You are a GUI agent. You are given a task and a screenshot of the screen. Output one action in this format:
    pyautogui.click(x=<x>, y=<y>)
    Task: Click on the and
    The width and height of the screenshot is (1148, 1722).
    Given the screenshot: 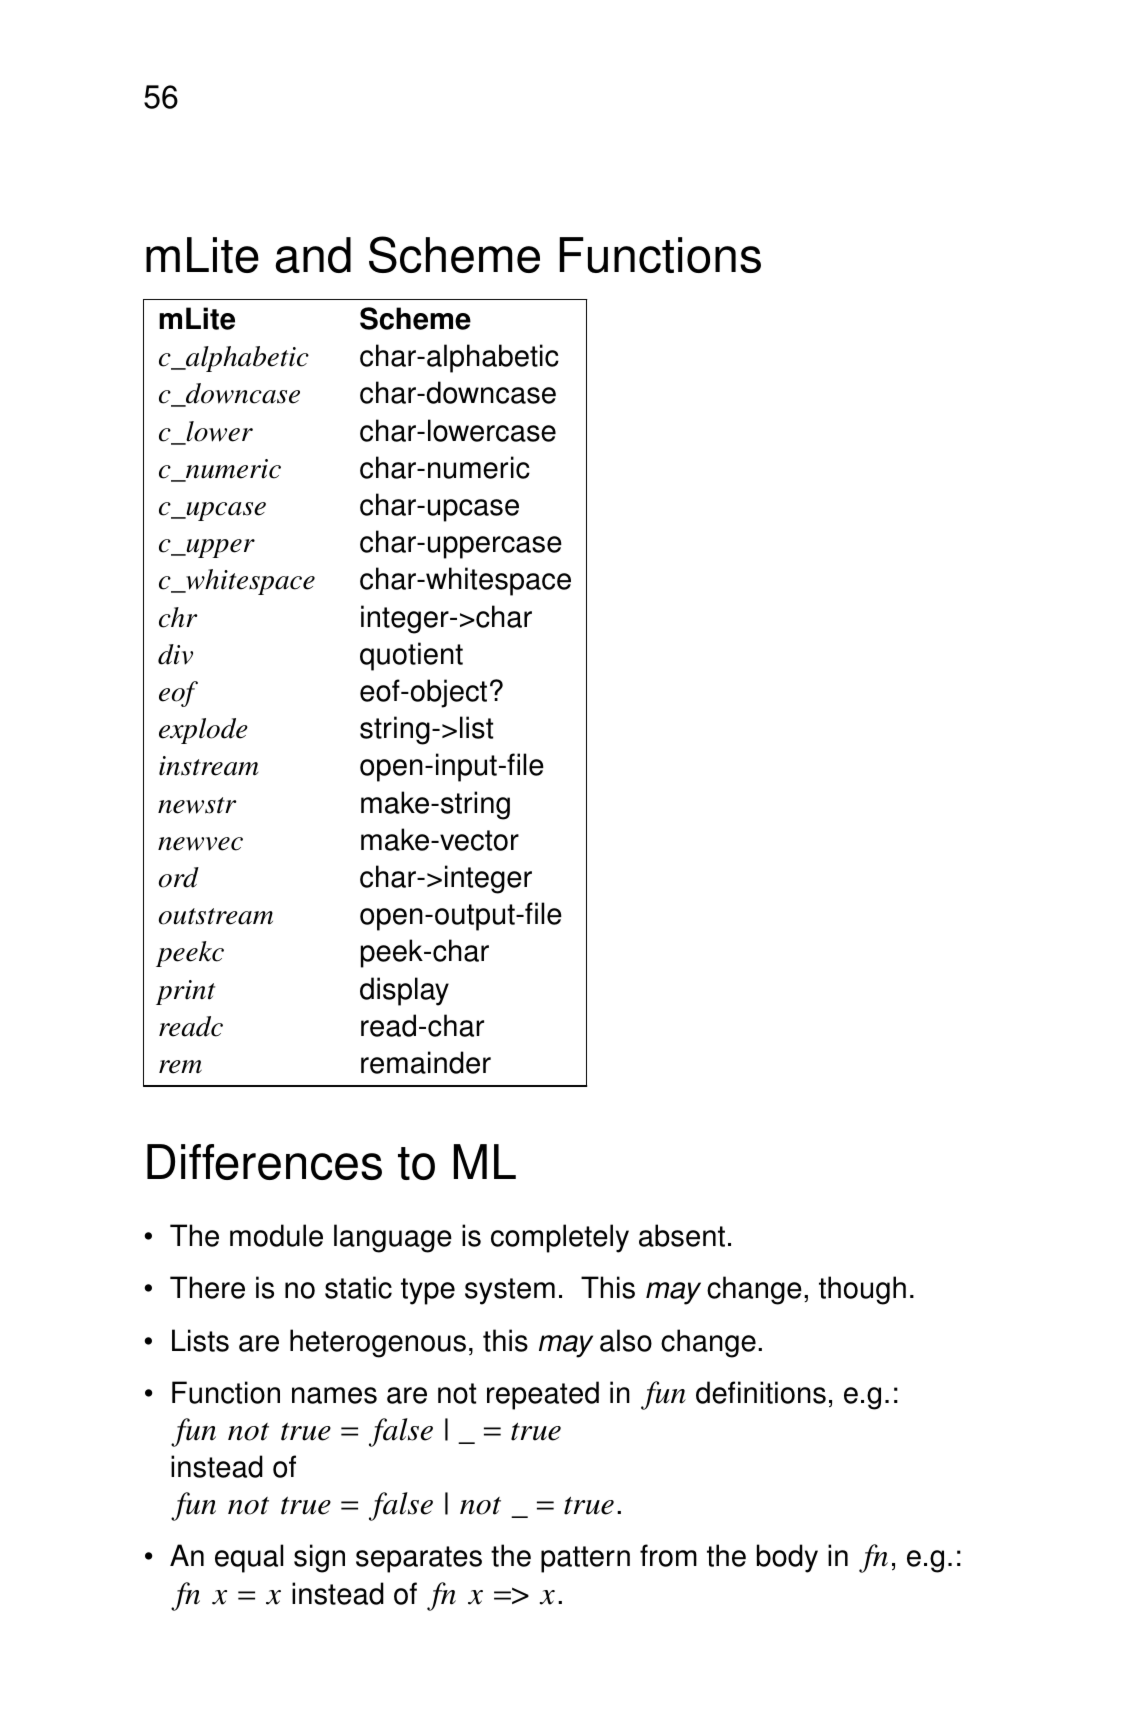 What is the action you would take?
    pyautogui.click(x=313, y=255)
